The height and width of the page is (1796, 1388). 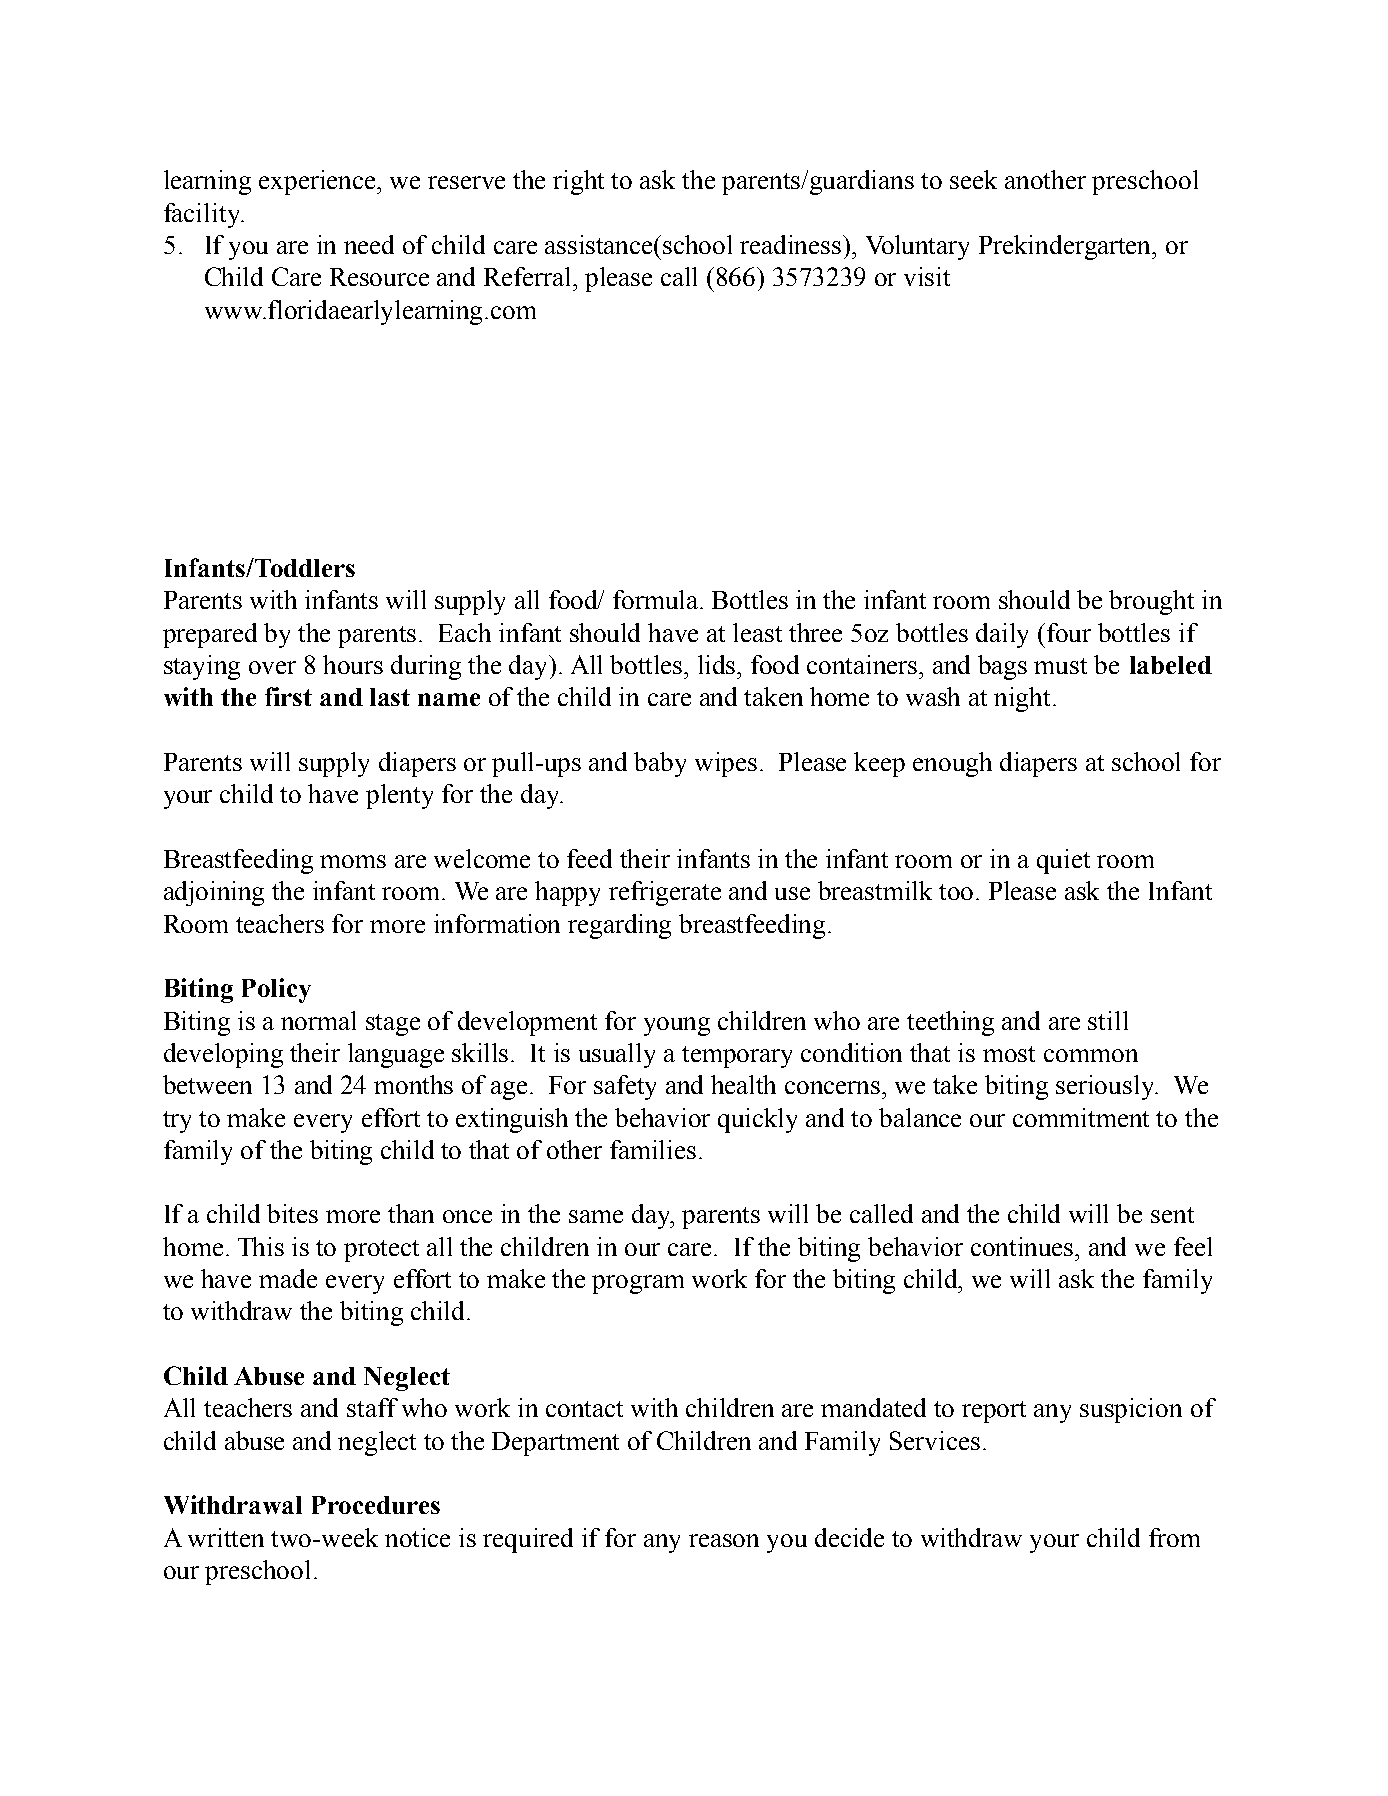 What do you see at coordinates (376, 1505) in the page?
I see `Procedures` at bounding box center [376, 1505].
